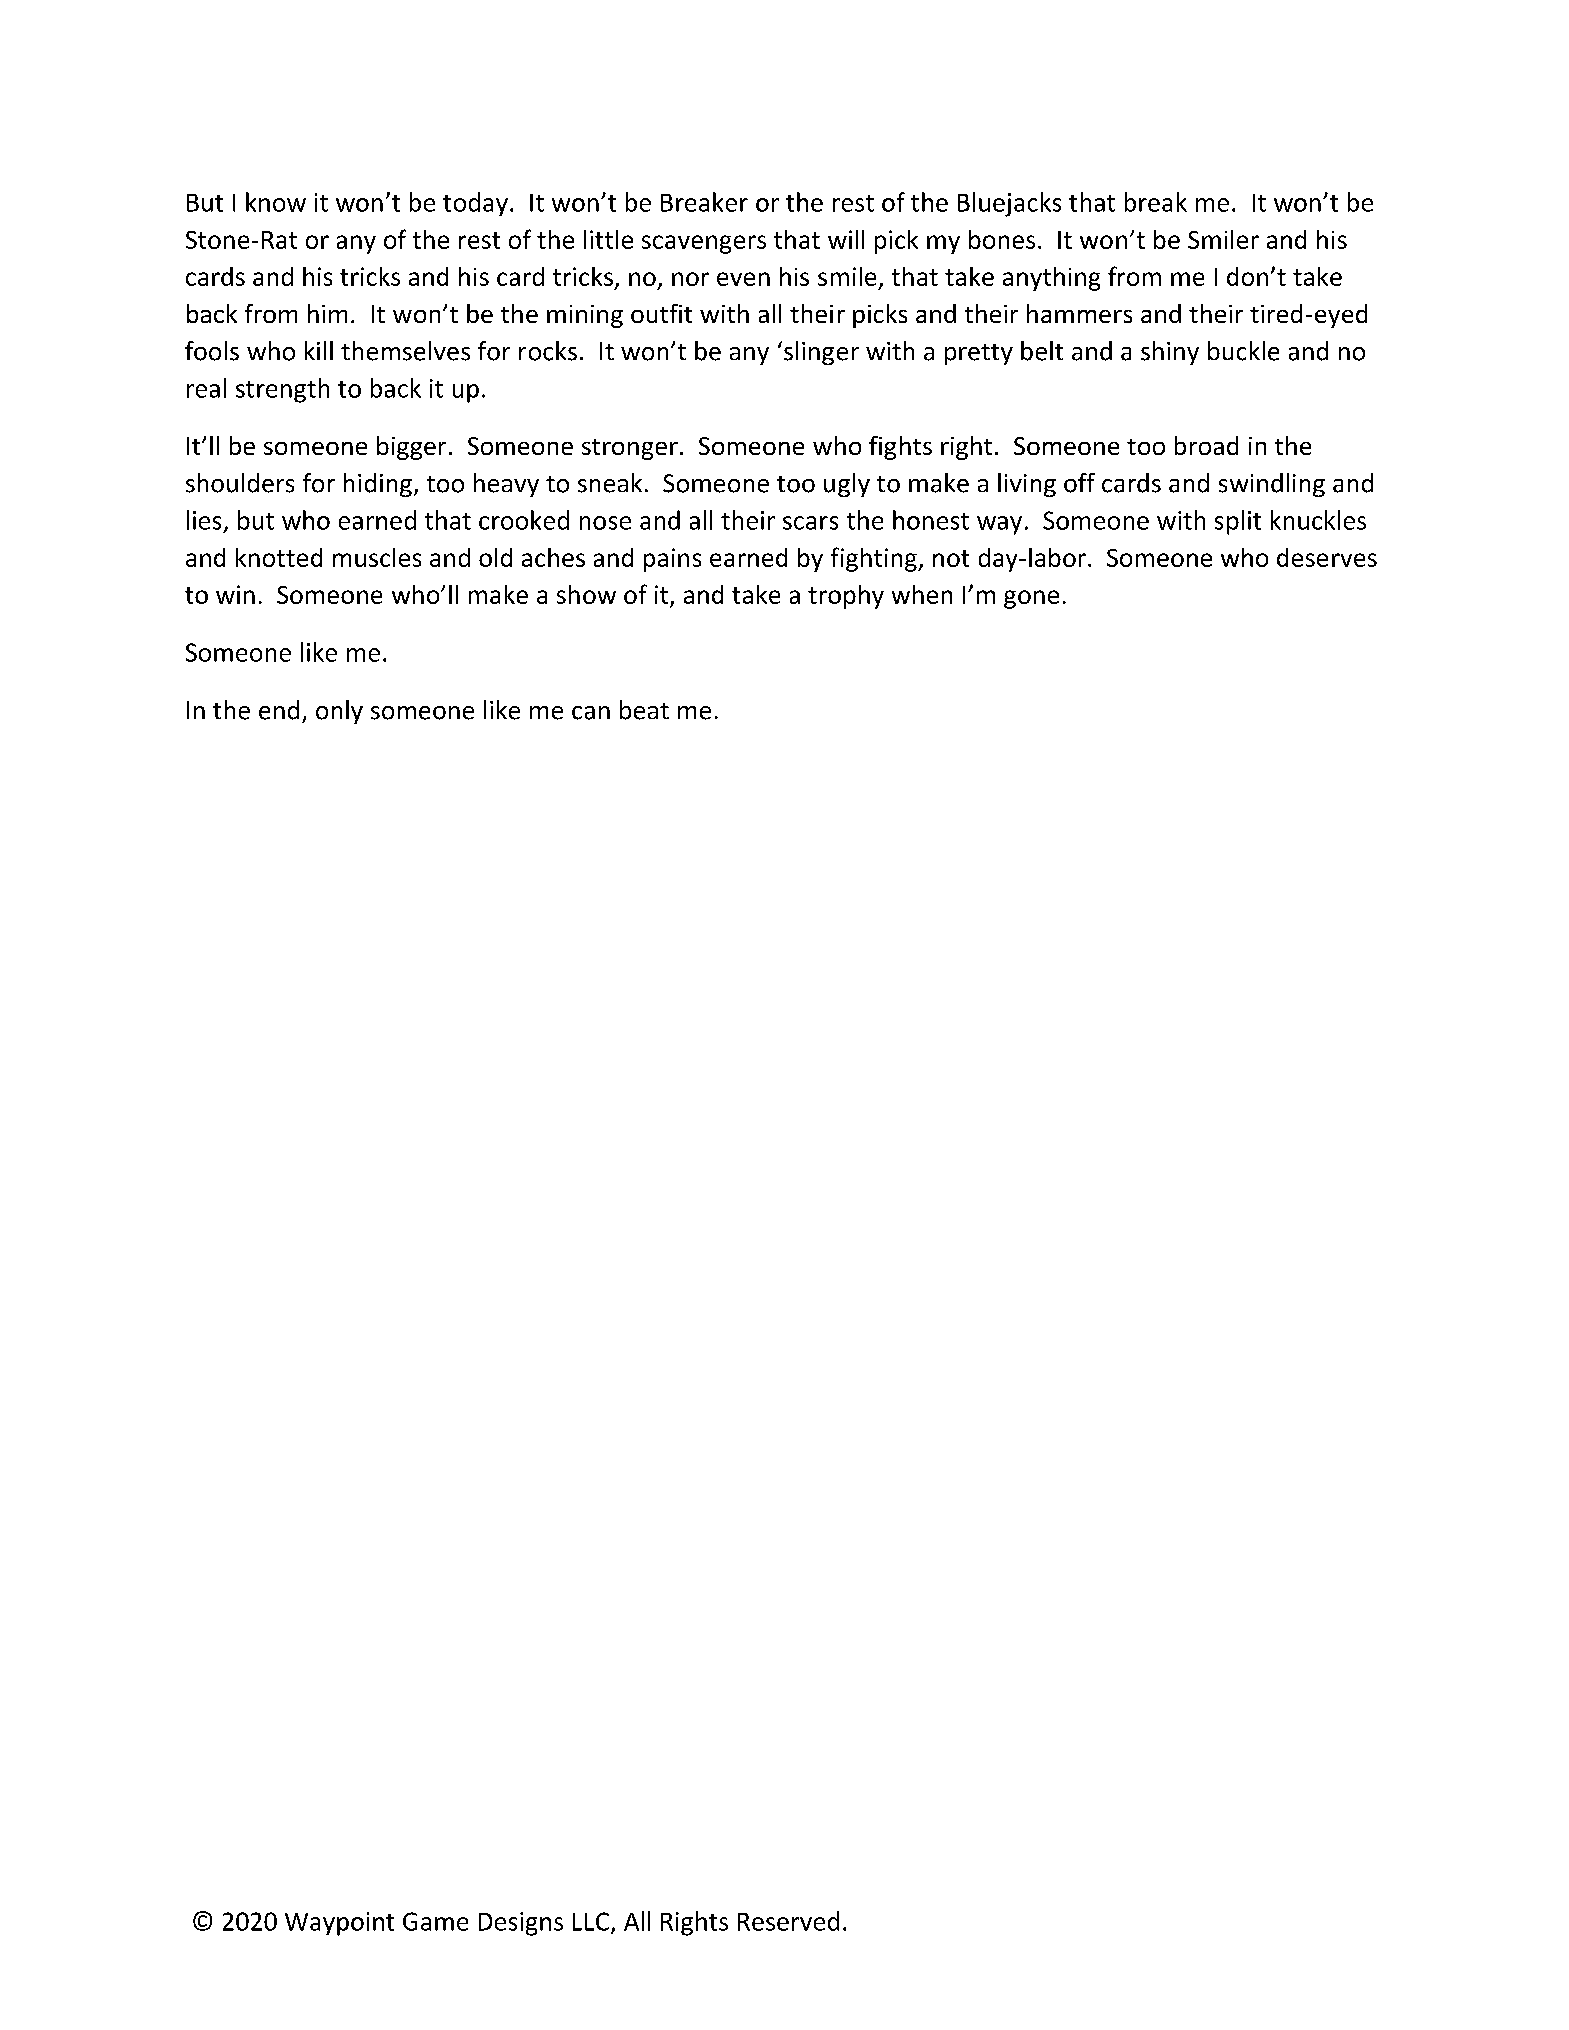 This page has width=1569, height=2030. I want to click on gone, so click(1031, 599).
